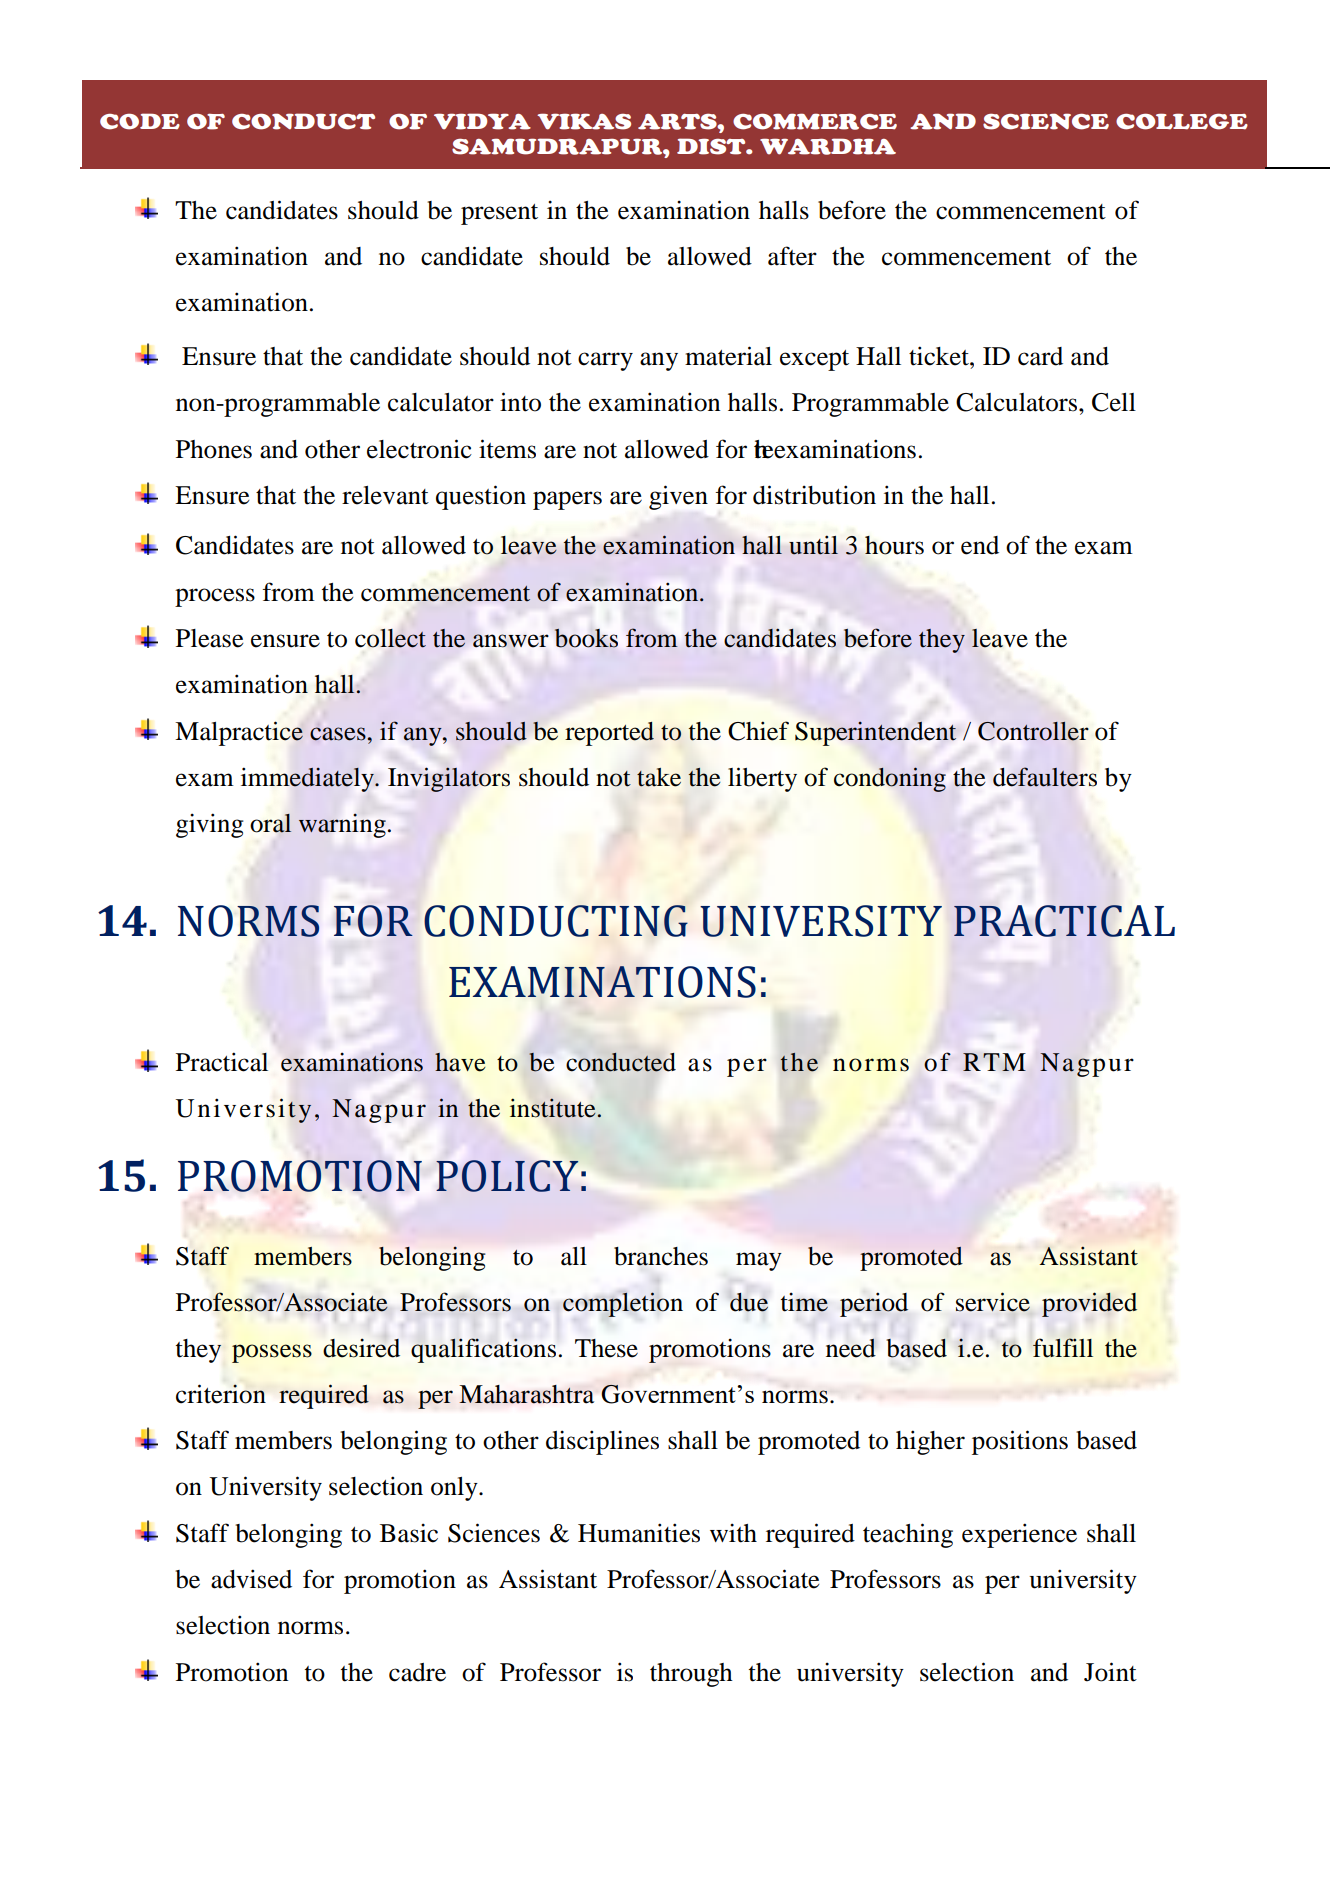 This screenshot has height=1880, width=1330. What do you see at coordinates (1182, 121) in the screenshot?
I see `COLLEGE` at bounding box center [1182, 121].
